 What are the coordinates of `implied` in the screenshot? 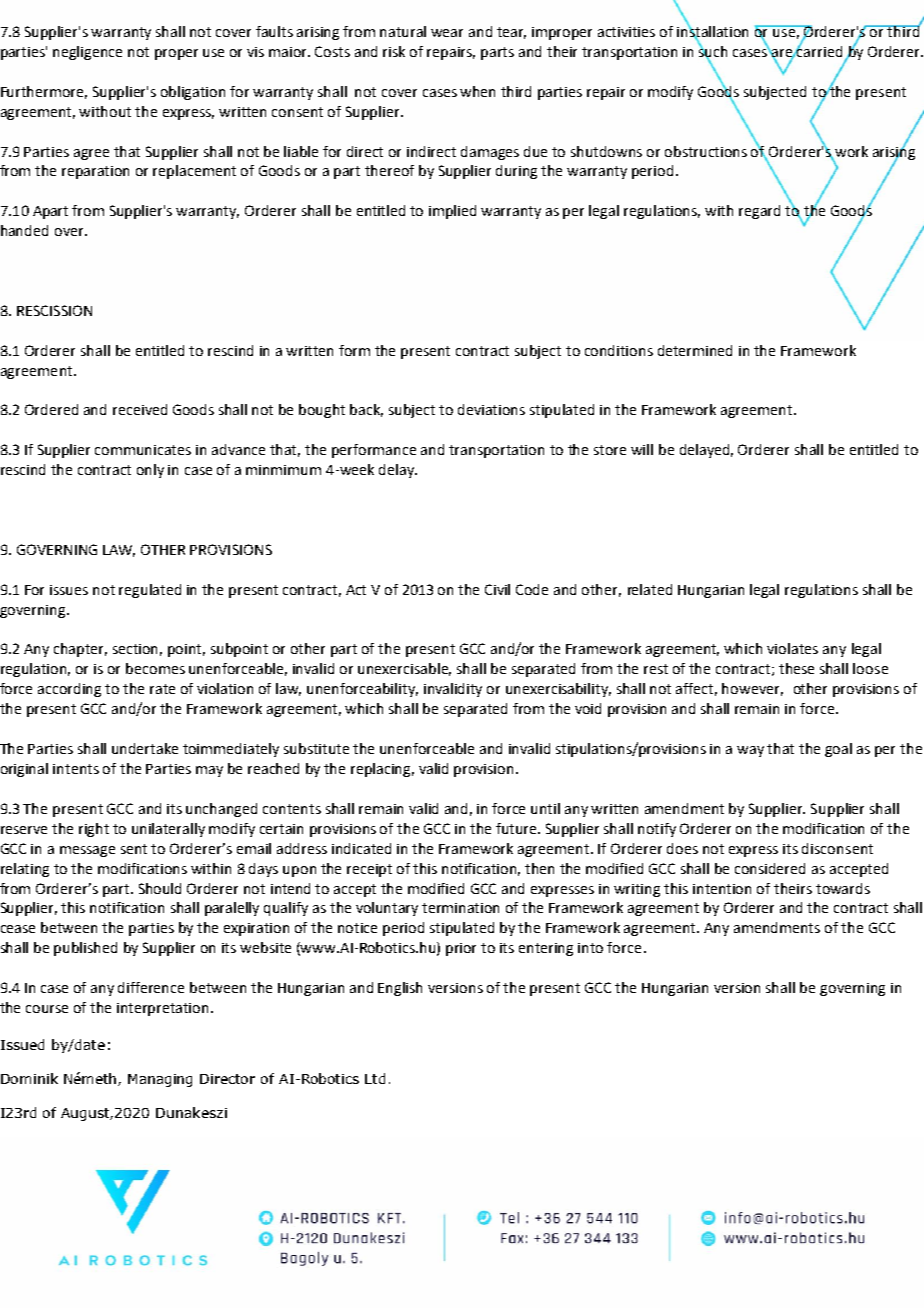 It's located at (452, 212).
